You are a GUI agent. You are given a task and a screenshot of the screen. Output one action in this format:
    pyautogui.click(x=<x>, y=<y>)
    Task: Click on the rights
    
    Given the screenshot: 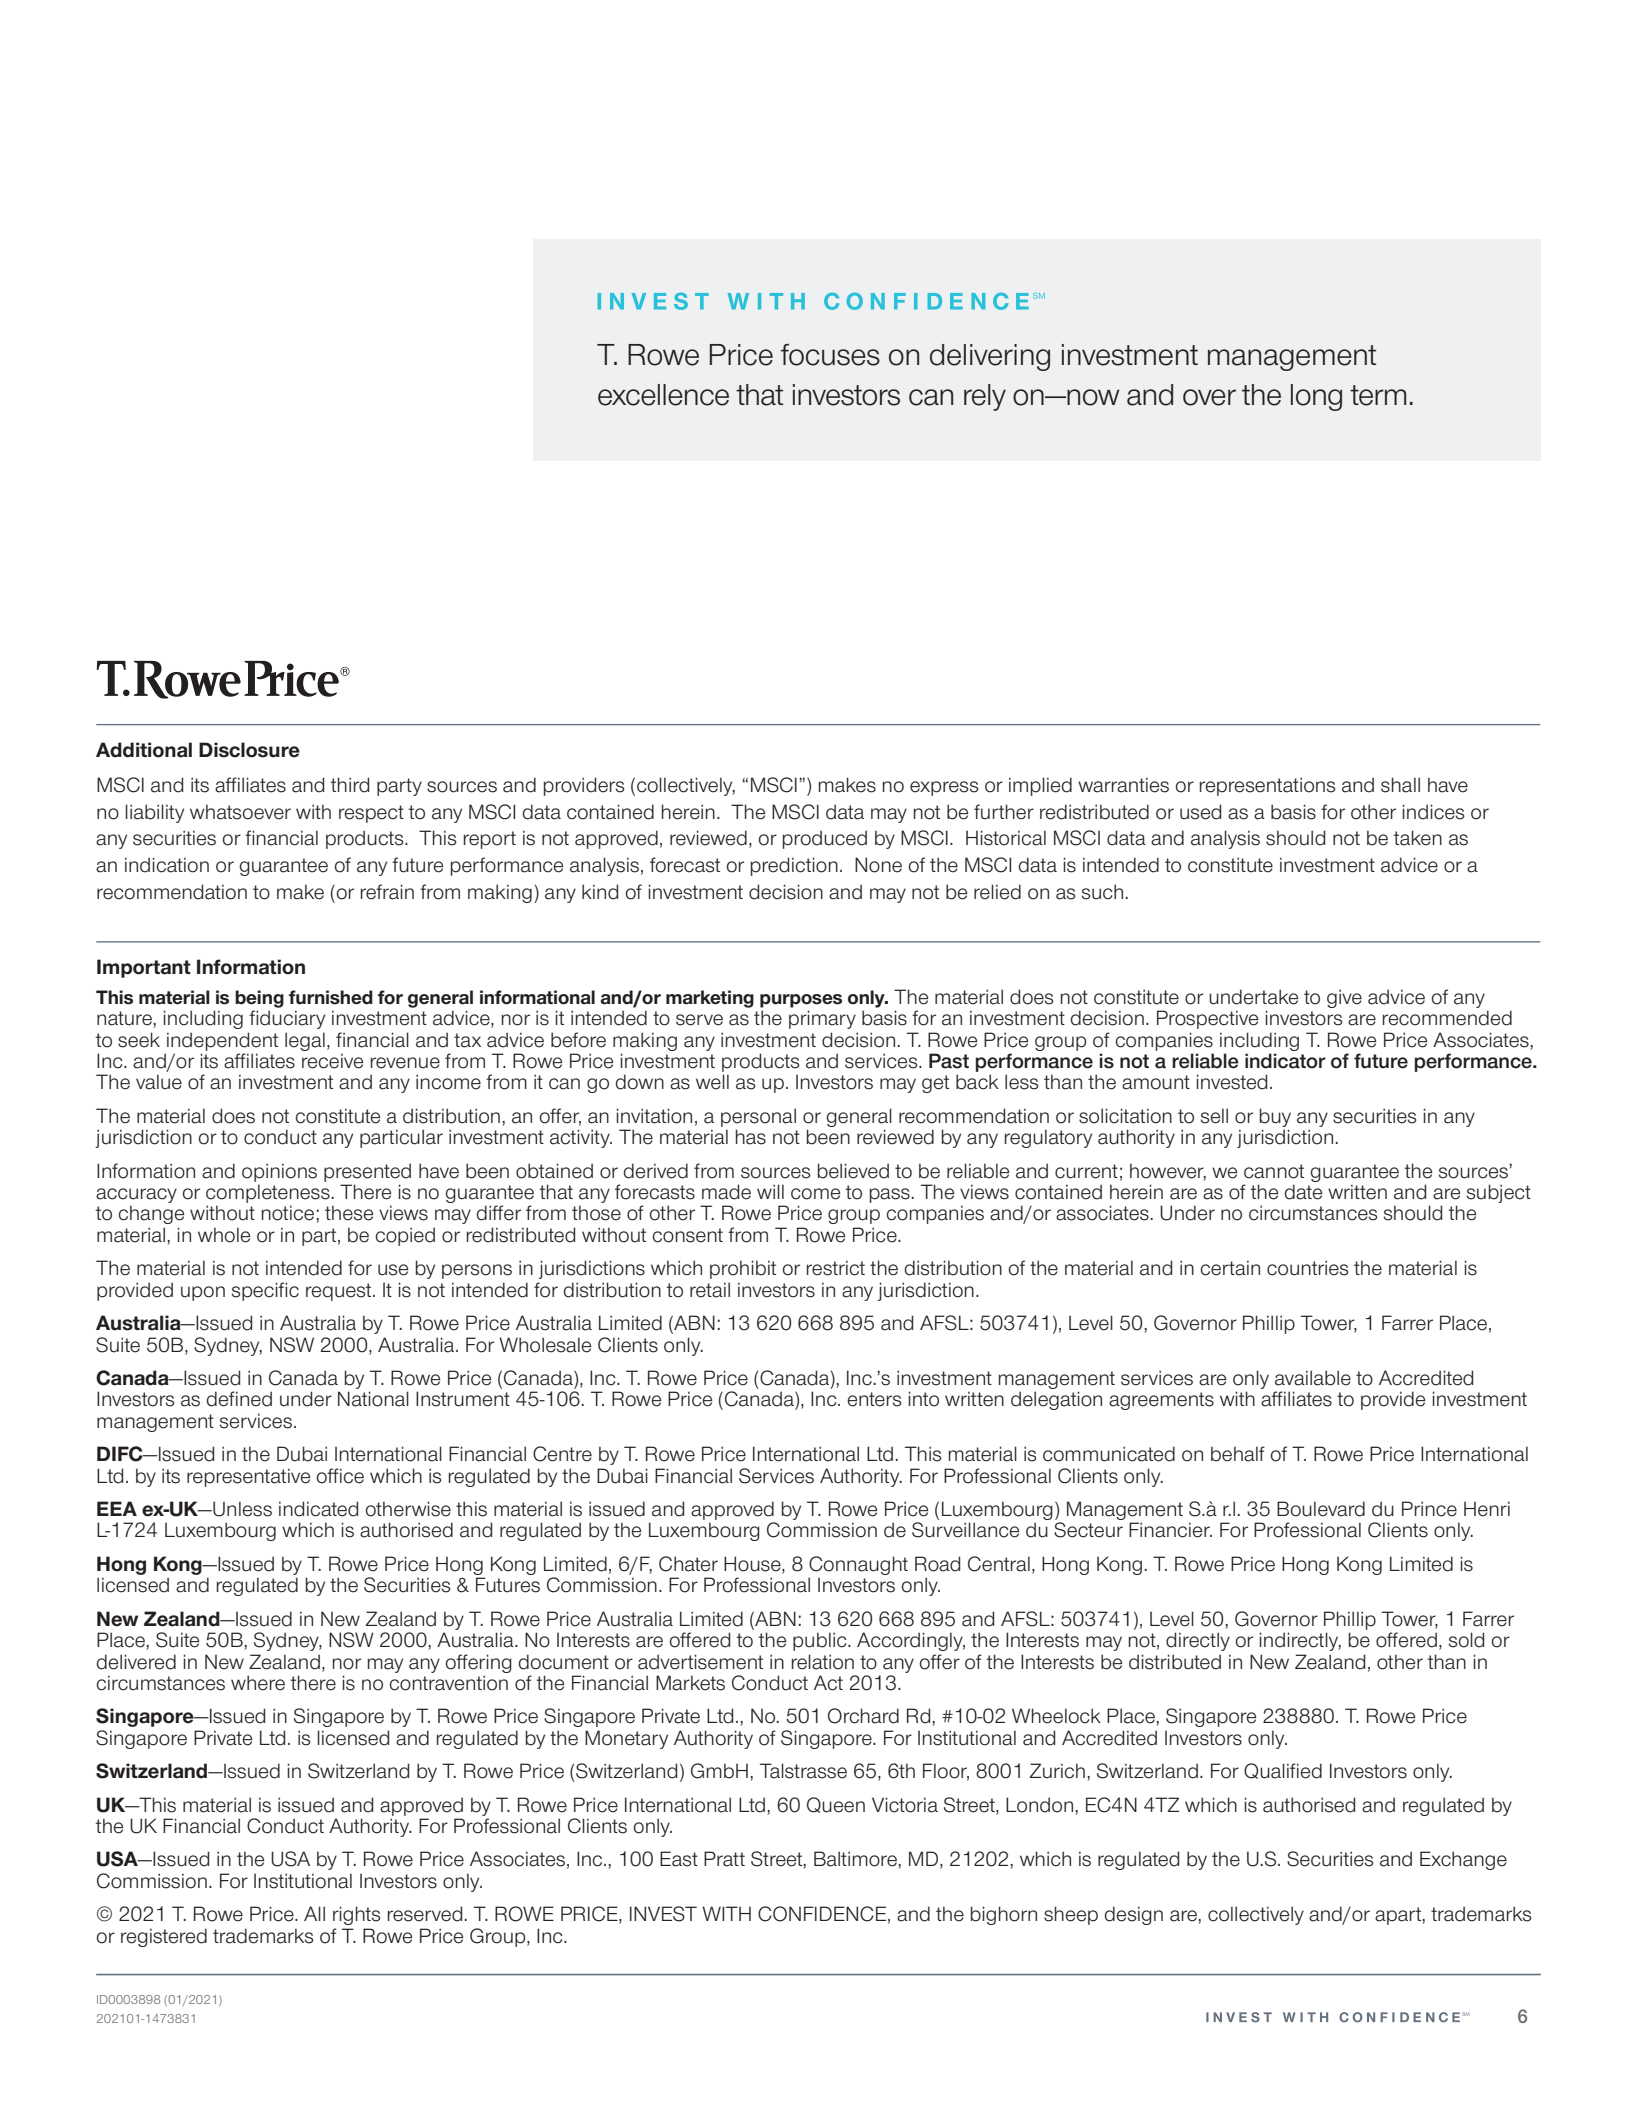 What is the action you would take?
    pyautogui.click(x=357, y=1915)
